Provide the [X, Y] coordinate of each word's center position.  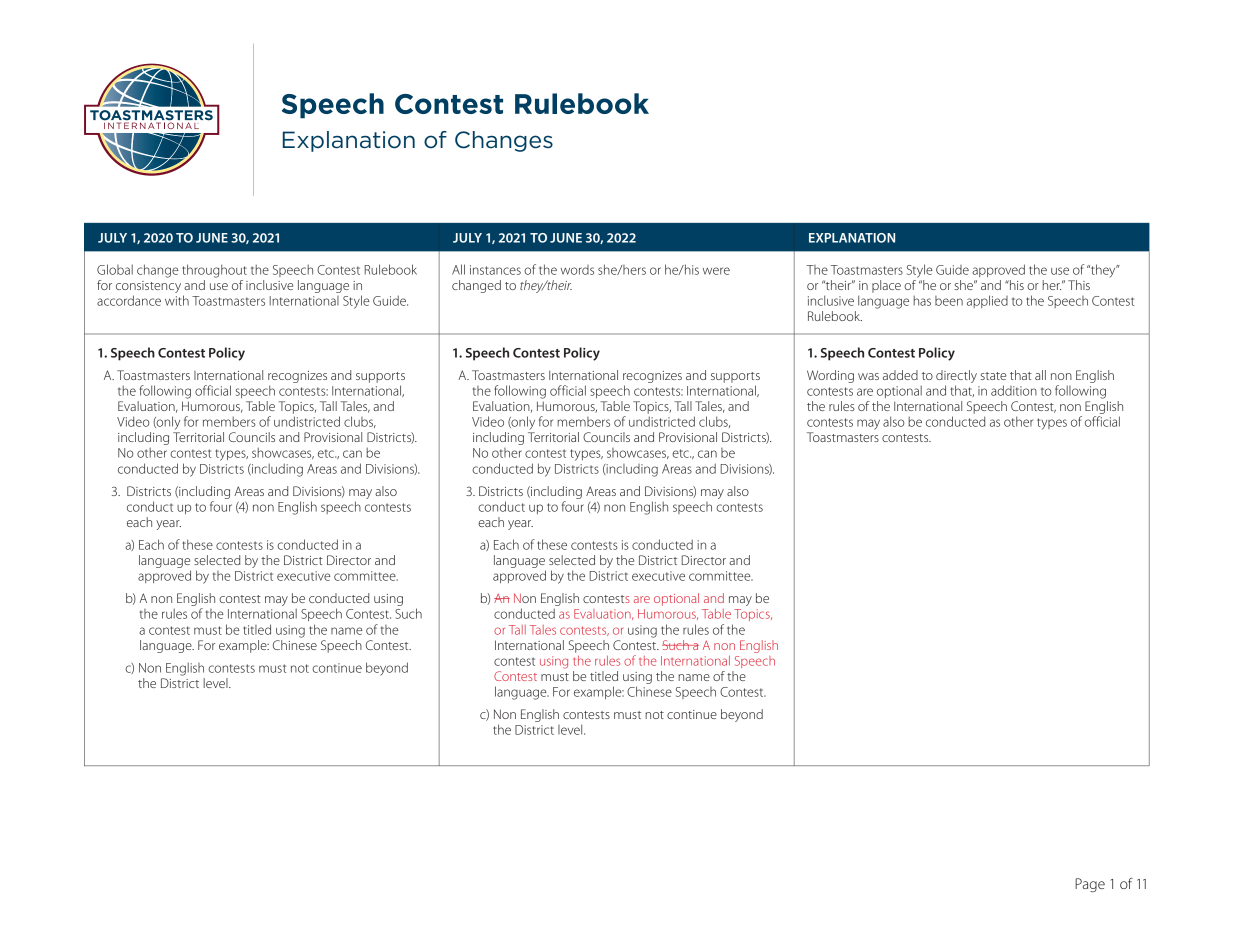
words [577, 270]
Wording [830, 376]
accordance [129, 300]
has [922, 300]
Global [115, 269]
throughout [214, 271]
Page [1090, 885]
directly [956, 376]
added [900, 375]
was [868, 376]
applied [987, 301]
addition [1014, 390]
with [177, 300]
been [949, 301]
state [993, 376]
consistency [148, 288]
